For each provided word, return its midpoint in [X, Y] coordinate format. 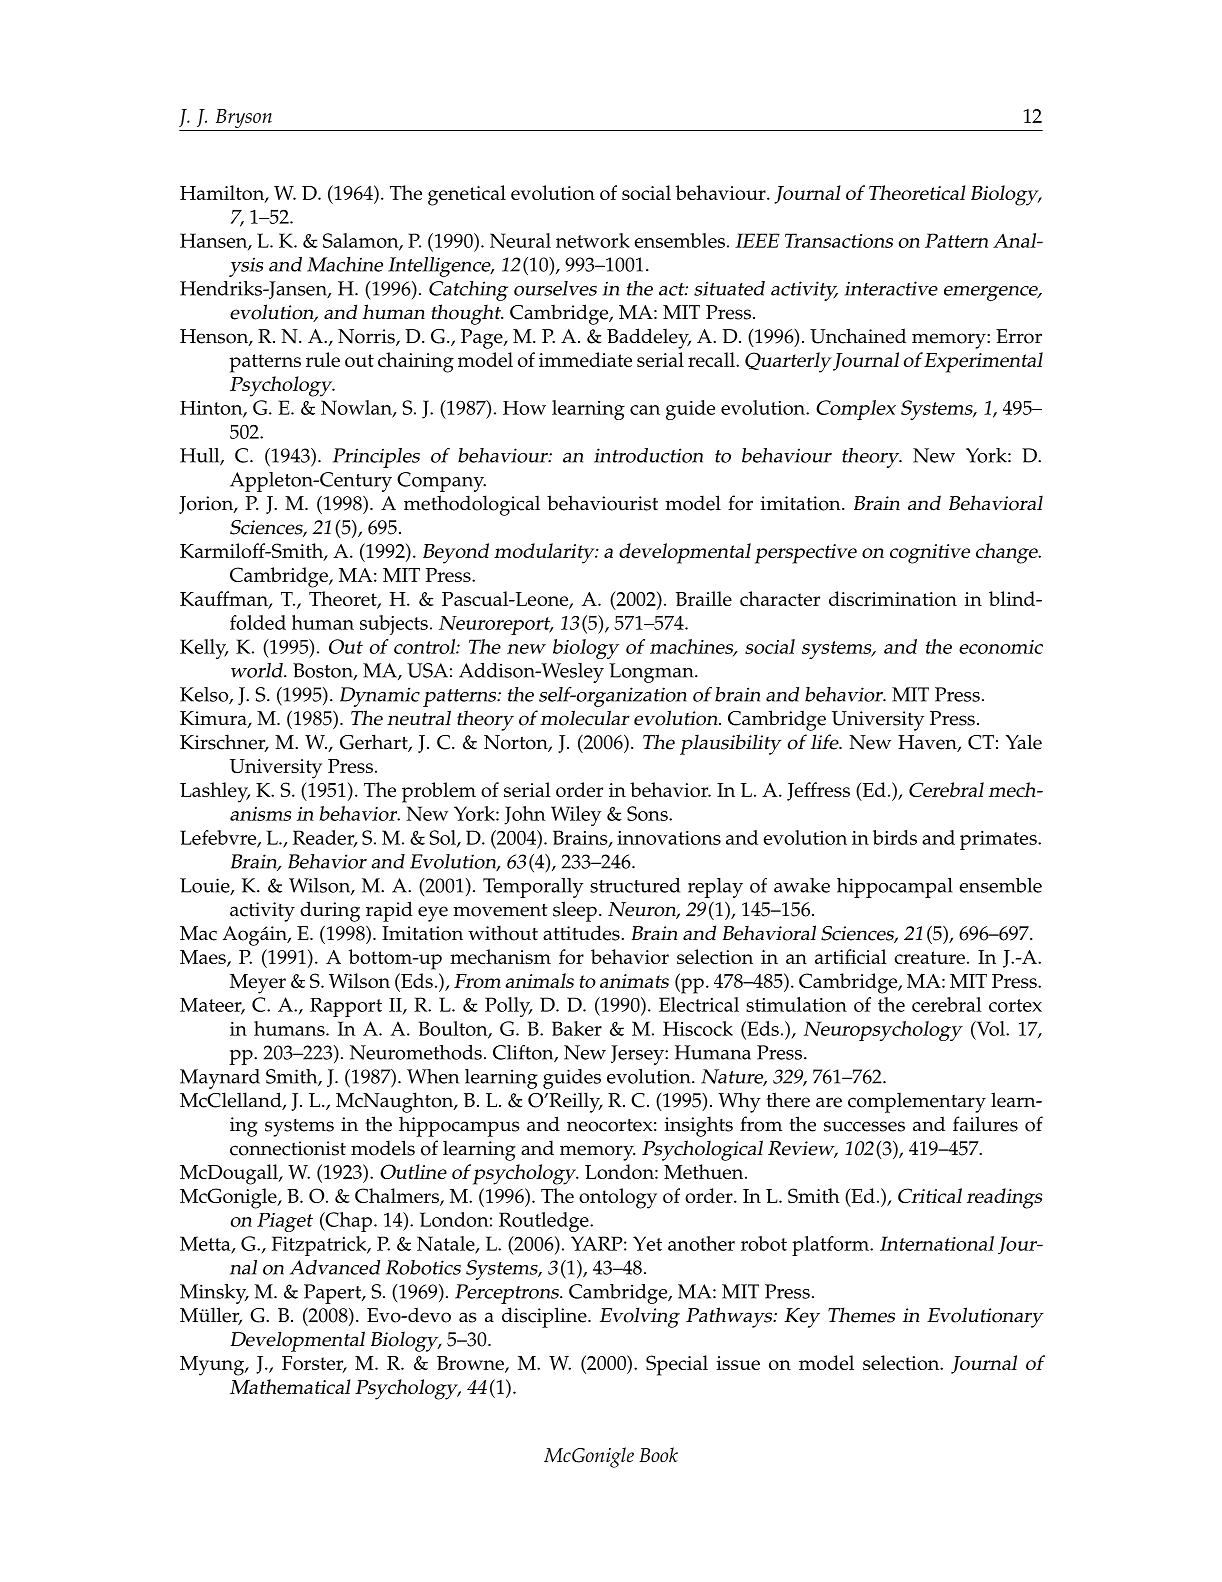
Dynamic [380, 697]
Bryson [243, 120]
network [593, 240]
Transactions [839, 240]
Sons [648, 813]
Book [658, 1454]
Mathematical [290, 1386]
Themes [861, 1315]
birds [895, 837]
